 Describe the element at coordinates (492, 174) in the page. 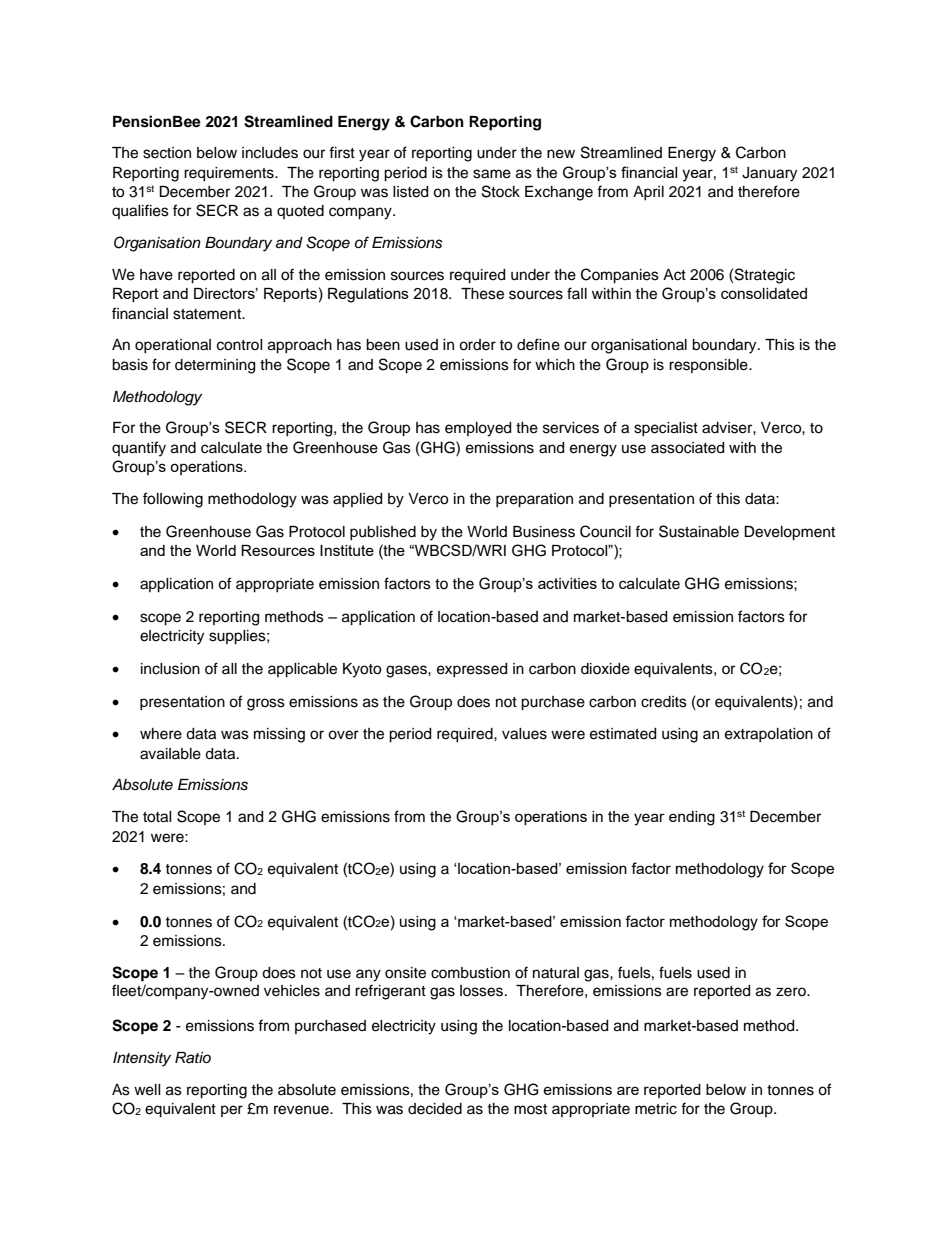

I see `same` at that location.
